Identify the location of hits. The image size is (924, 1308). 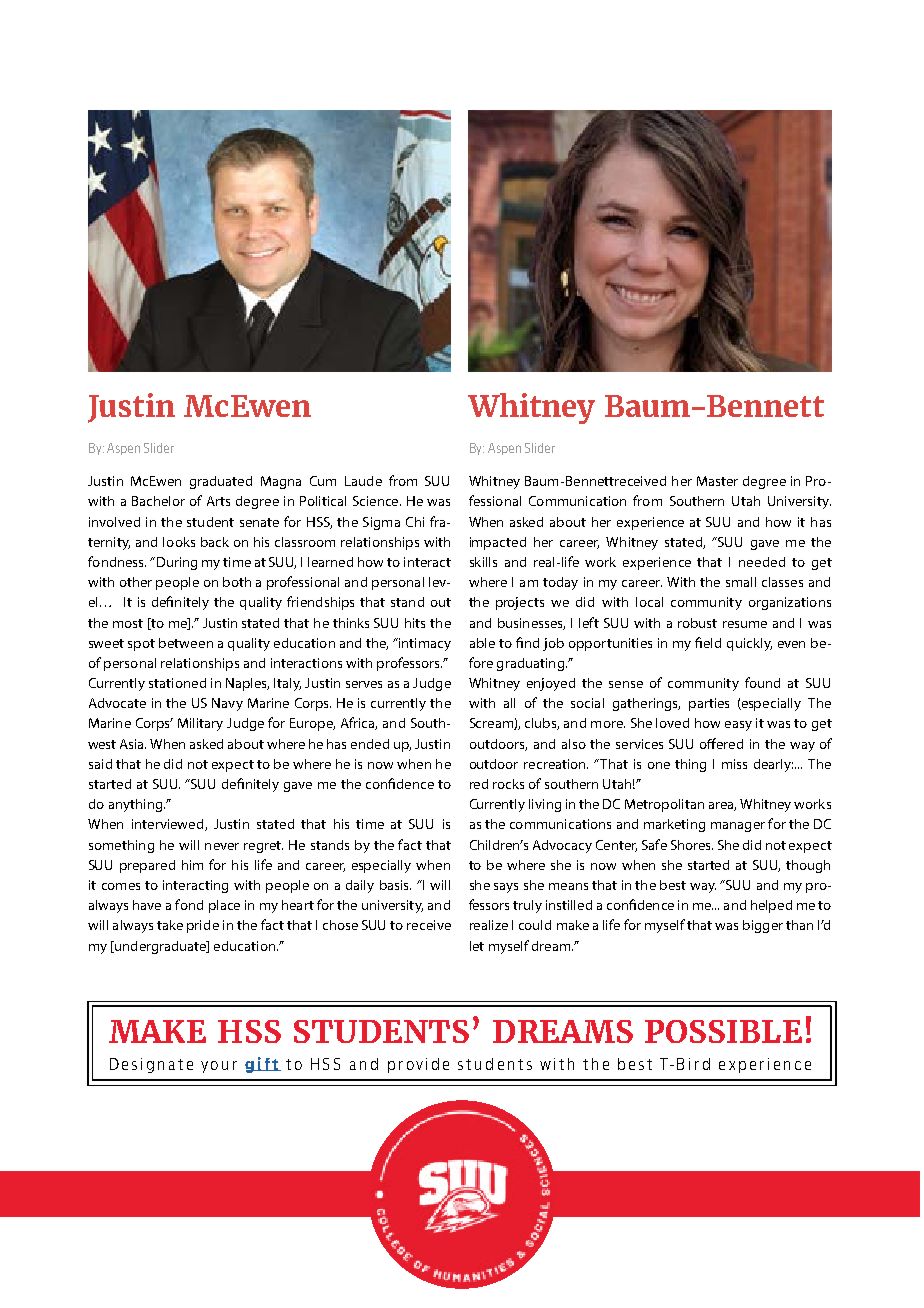
(415, 623).
